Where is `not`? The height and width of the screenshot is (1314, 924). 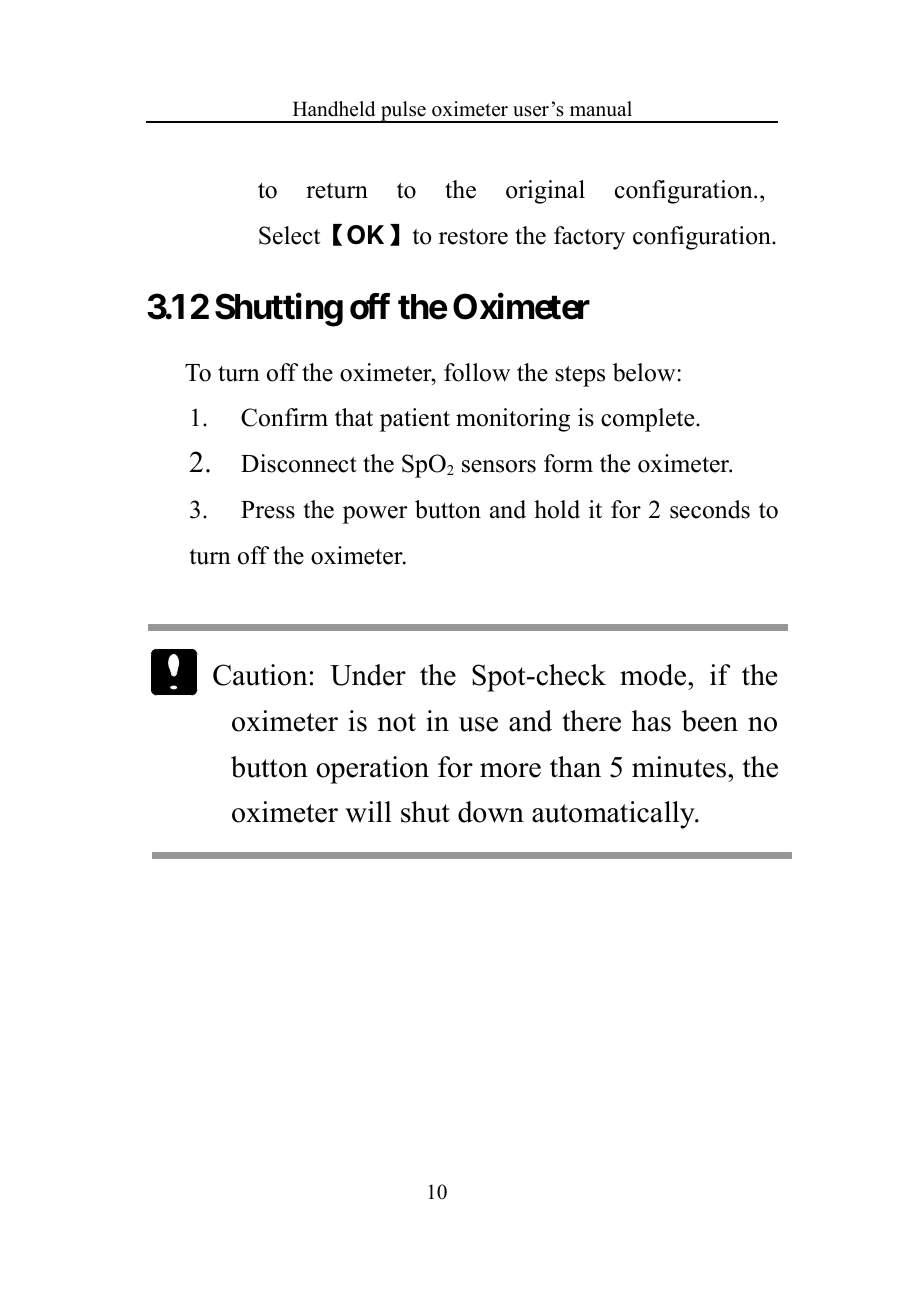 not is located at coordinates (397, 722).
